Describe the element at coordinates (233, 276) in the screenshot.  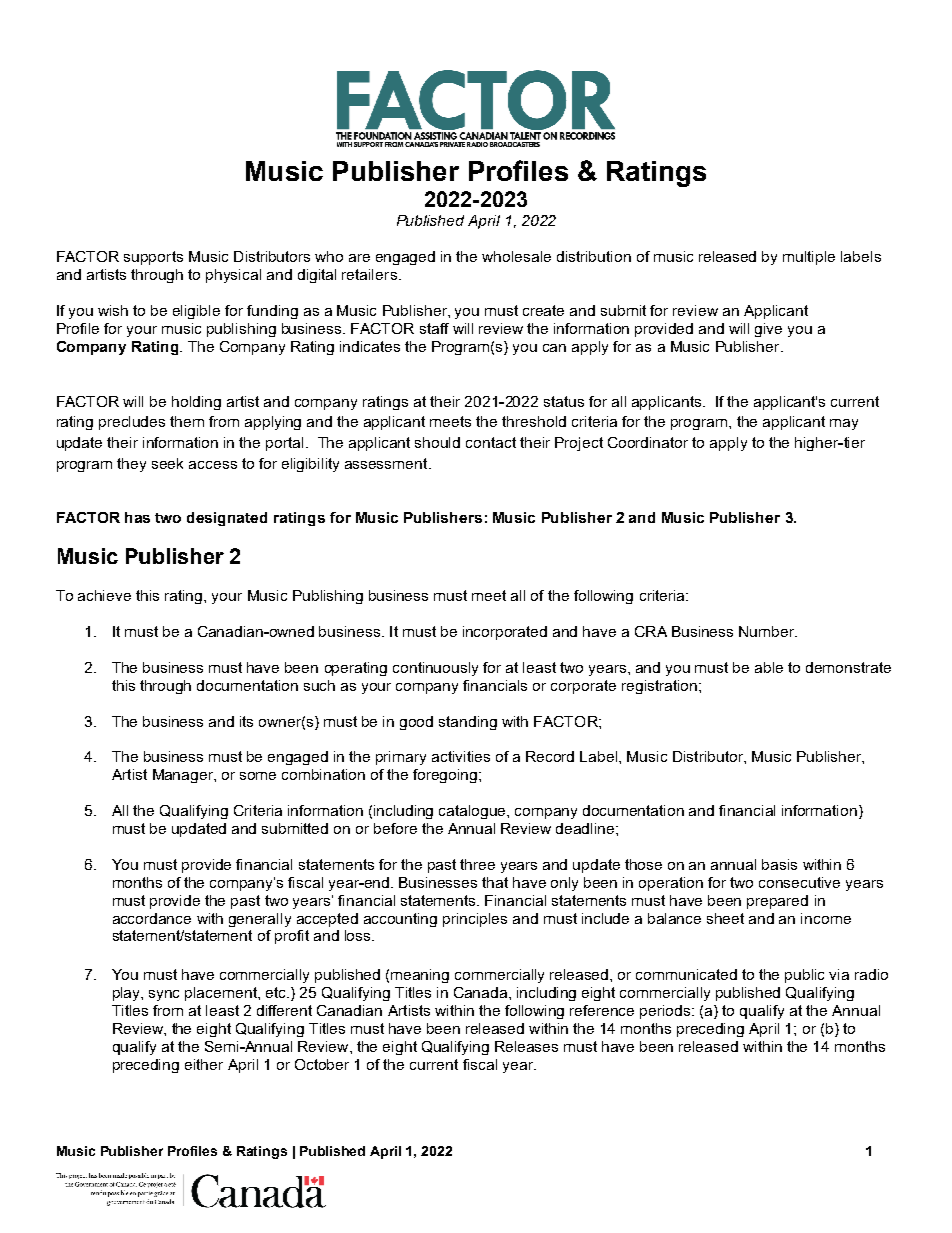
I see `physical` at that location.
